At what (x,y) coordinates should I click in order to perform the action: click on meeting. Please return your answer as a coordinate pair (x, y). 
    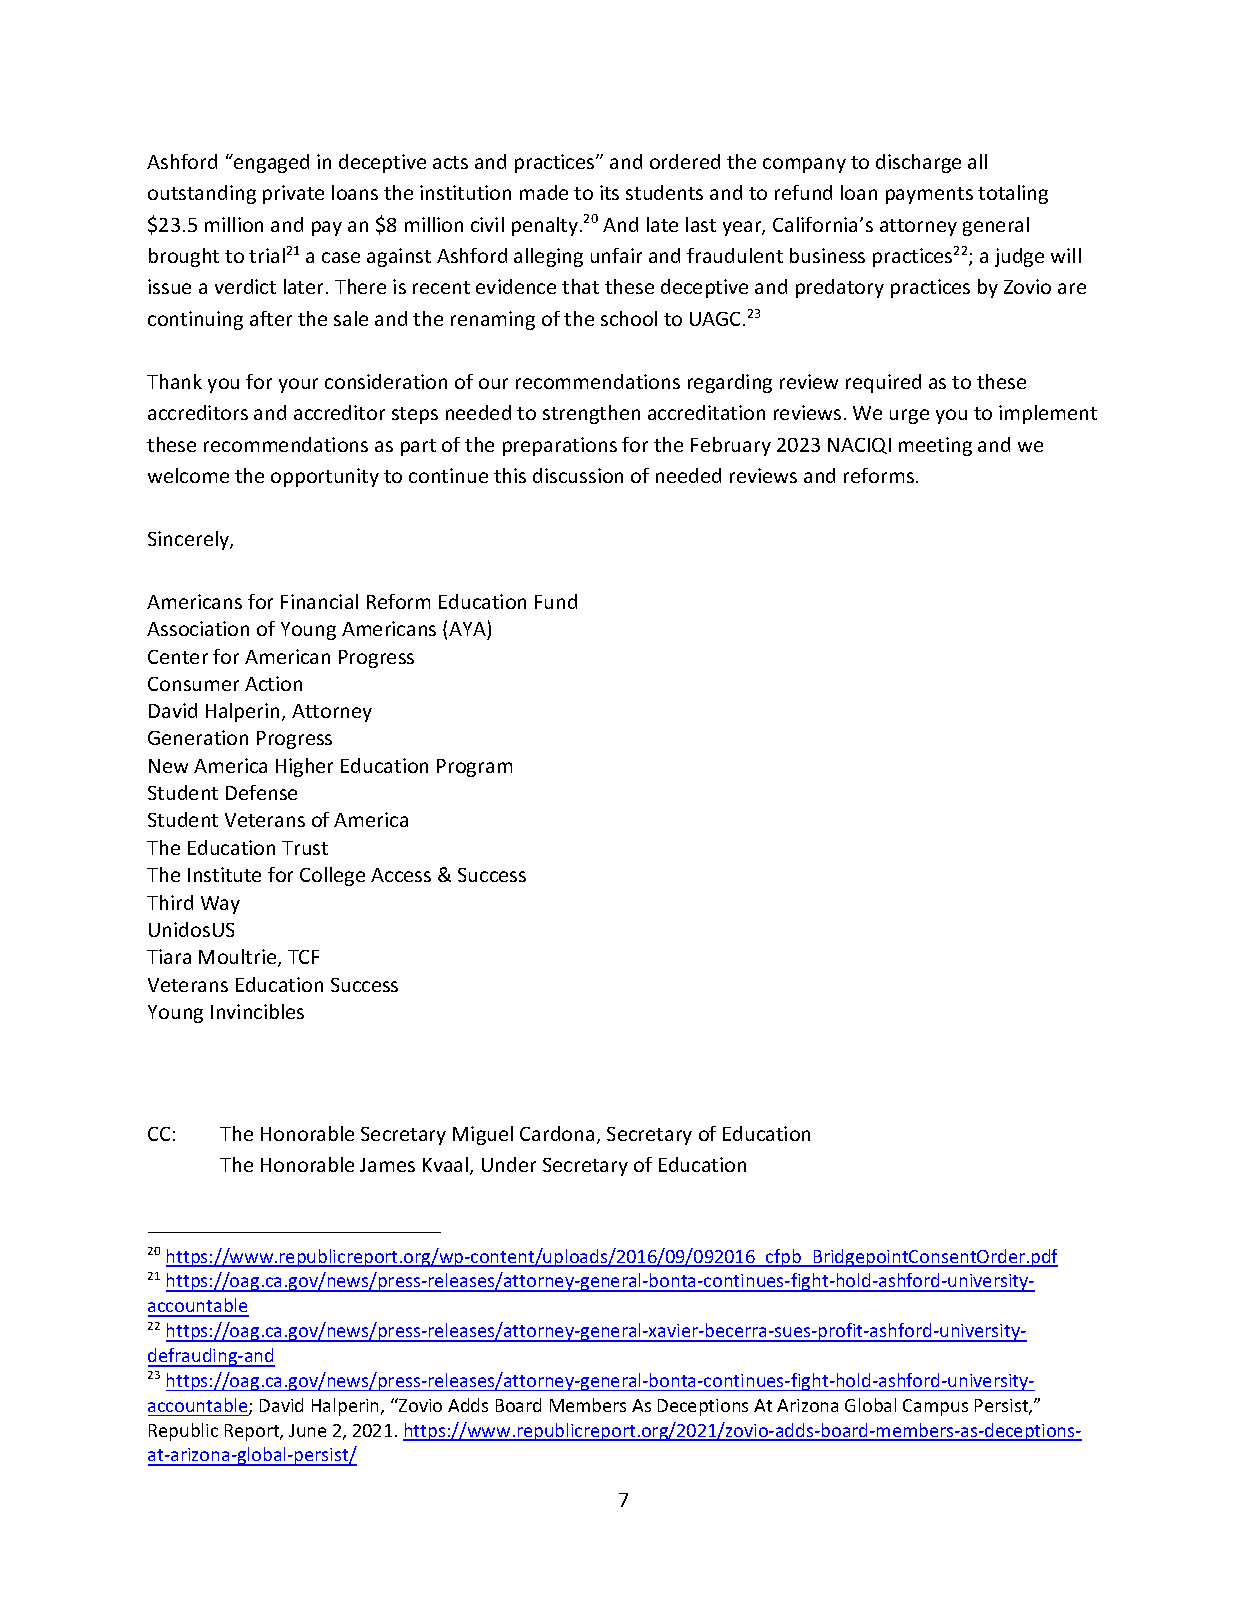
    Looking at the image, I should click on (935, 446).
